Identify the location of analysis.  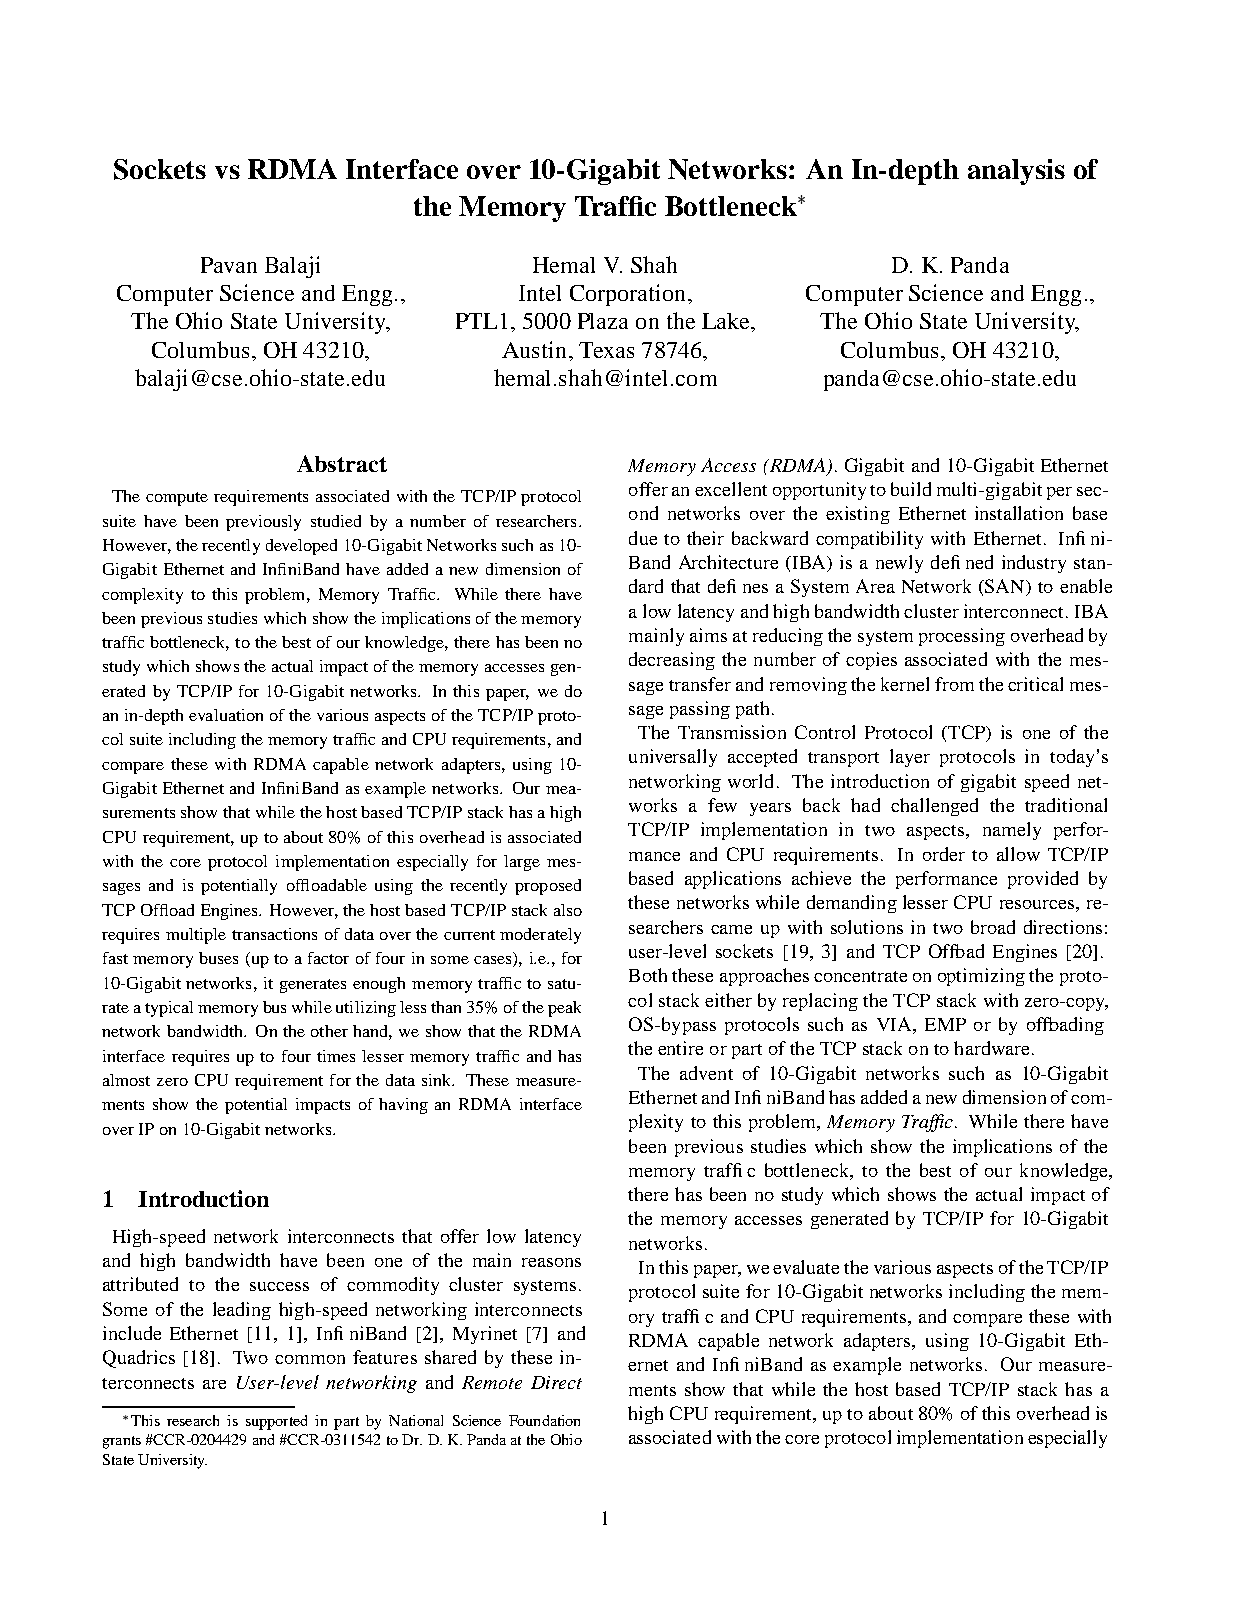
(1016, 172).
